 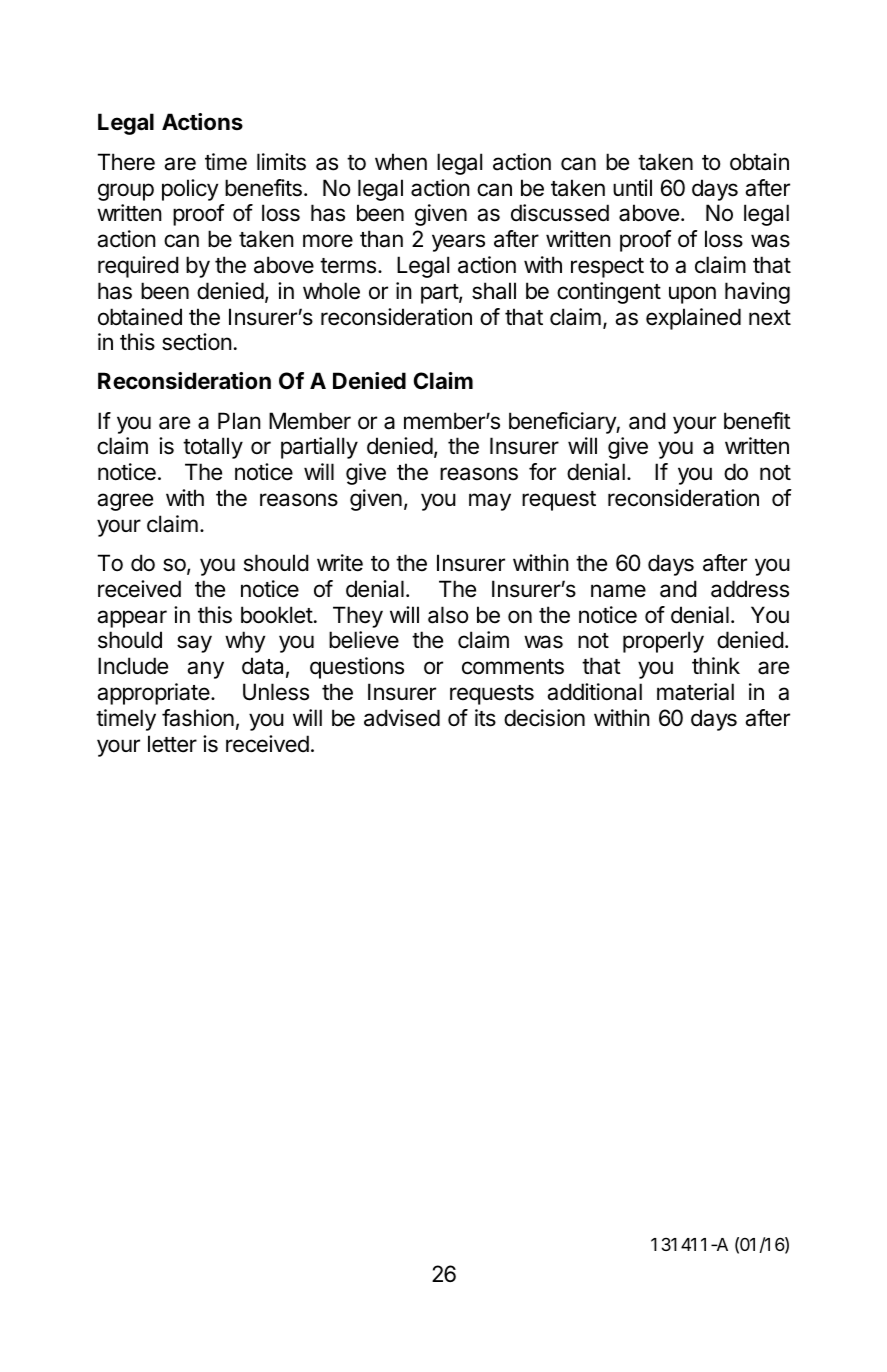 I want to click on until, so click(x=632, y=187).
